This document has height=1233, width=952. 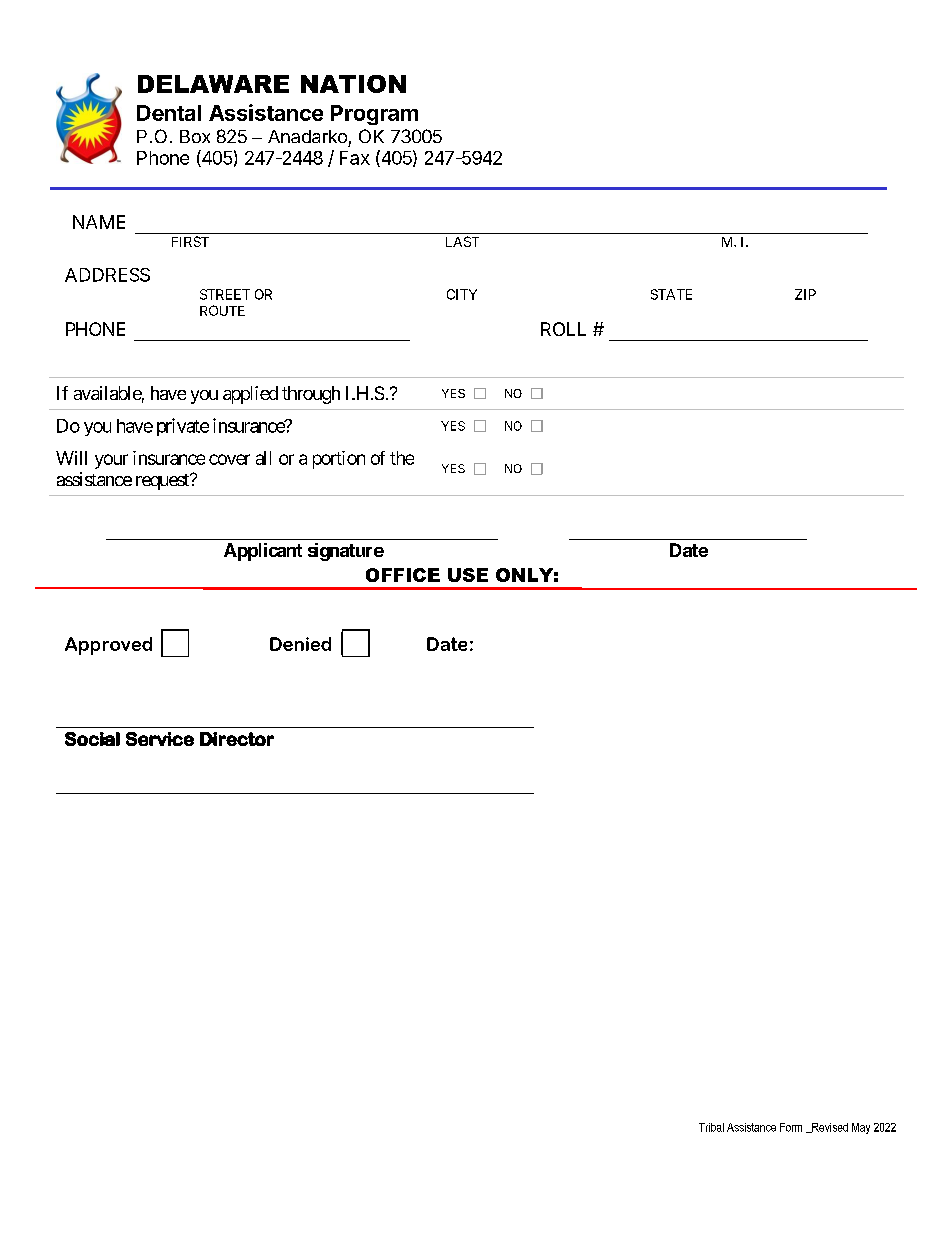 What do you see at coordinates (468, 575) in the document?
I see `USE` at bounding box center [468, 575].
